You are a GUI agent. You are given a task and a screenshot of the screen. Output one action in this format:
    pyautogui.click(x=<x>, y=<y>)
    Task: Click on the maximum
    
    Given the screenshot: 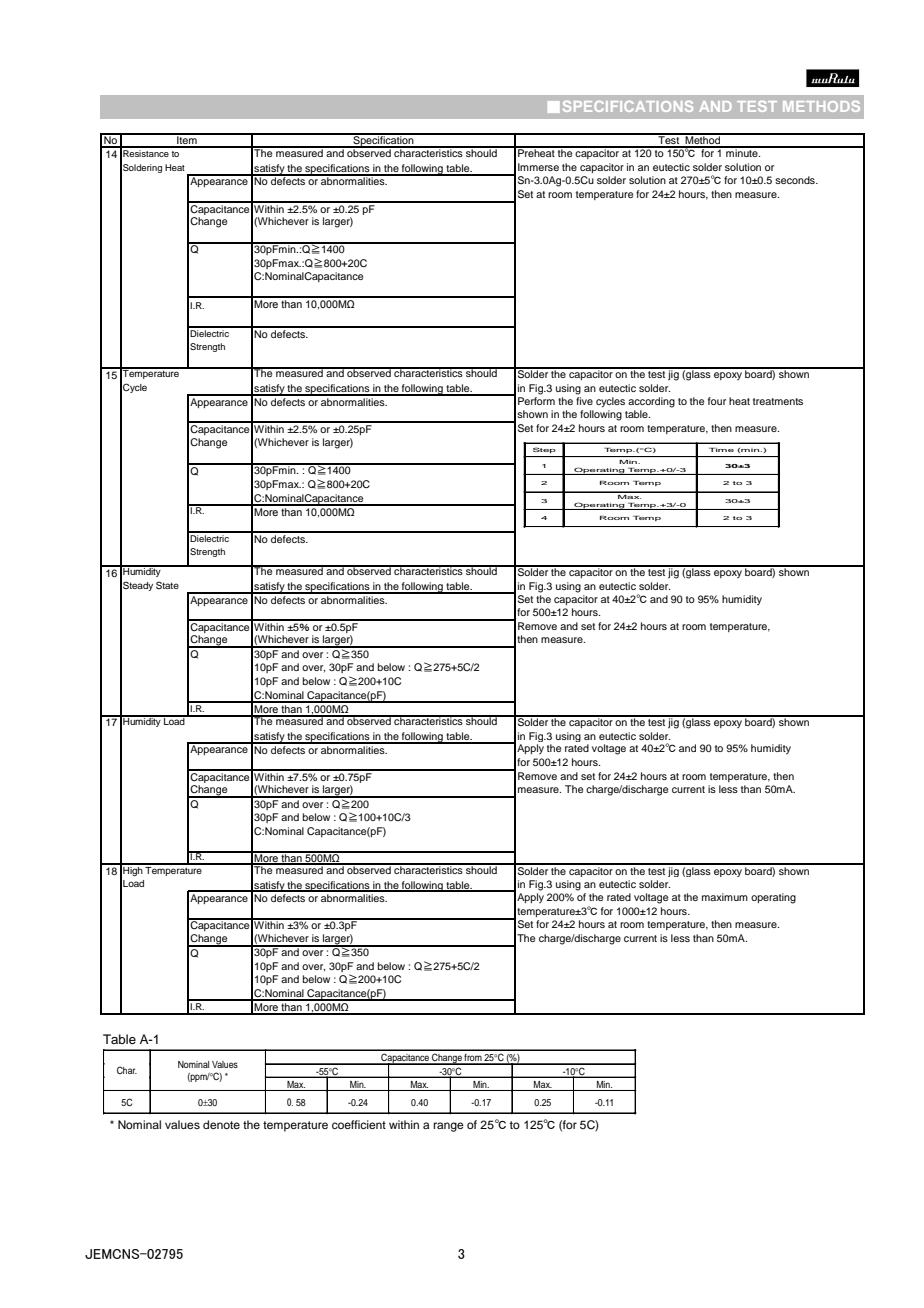 What is the action you would take?
    pyautogui.click(x=725, y=897)
